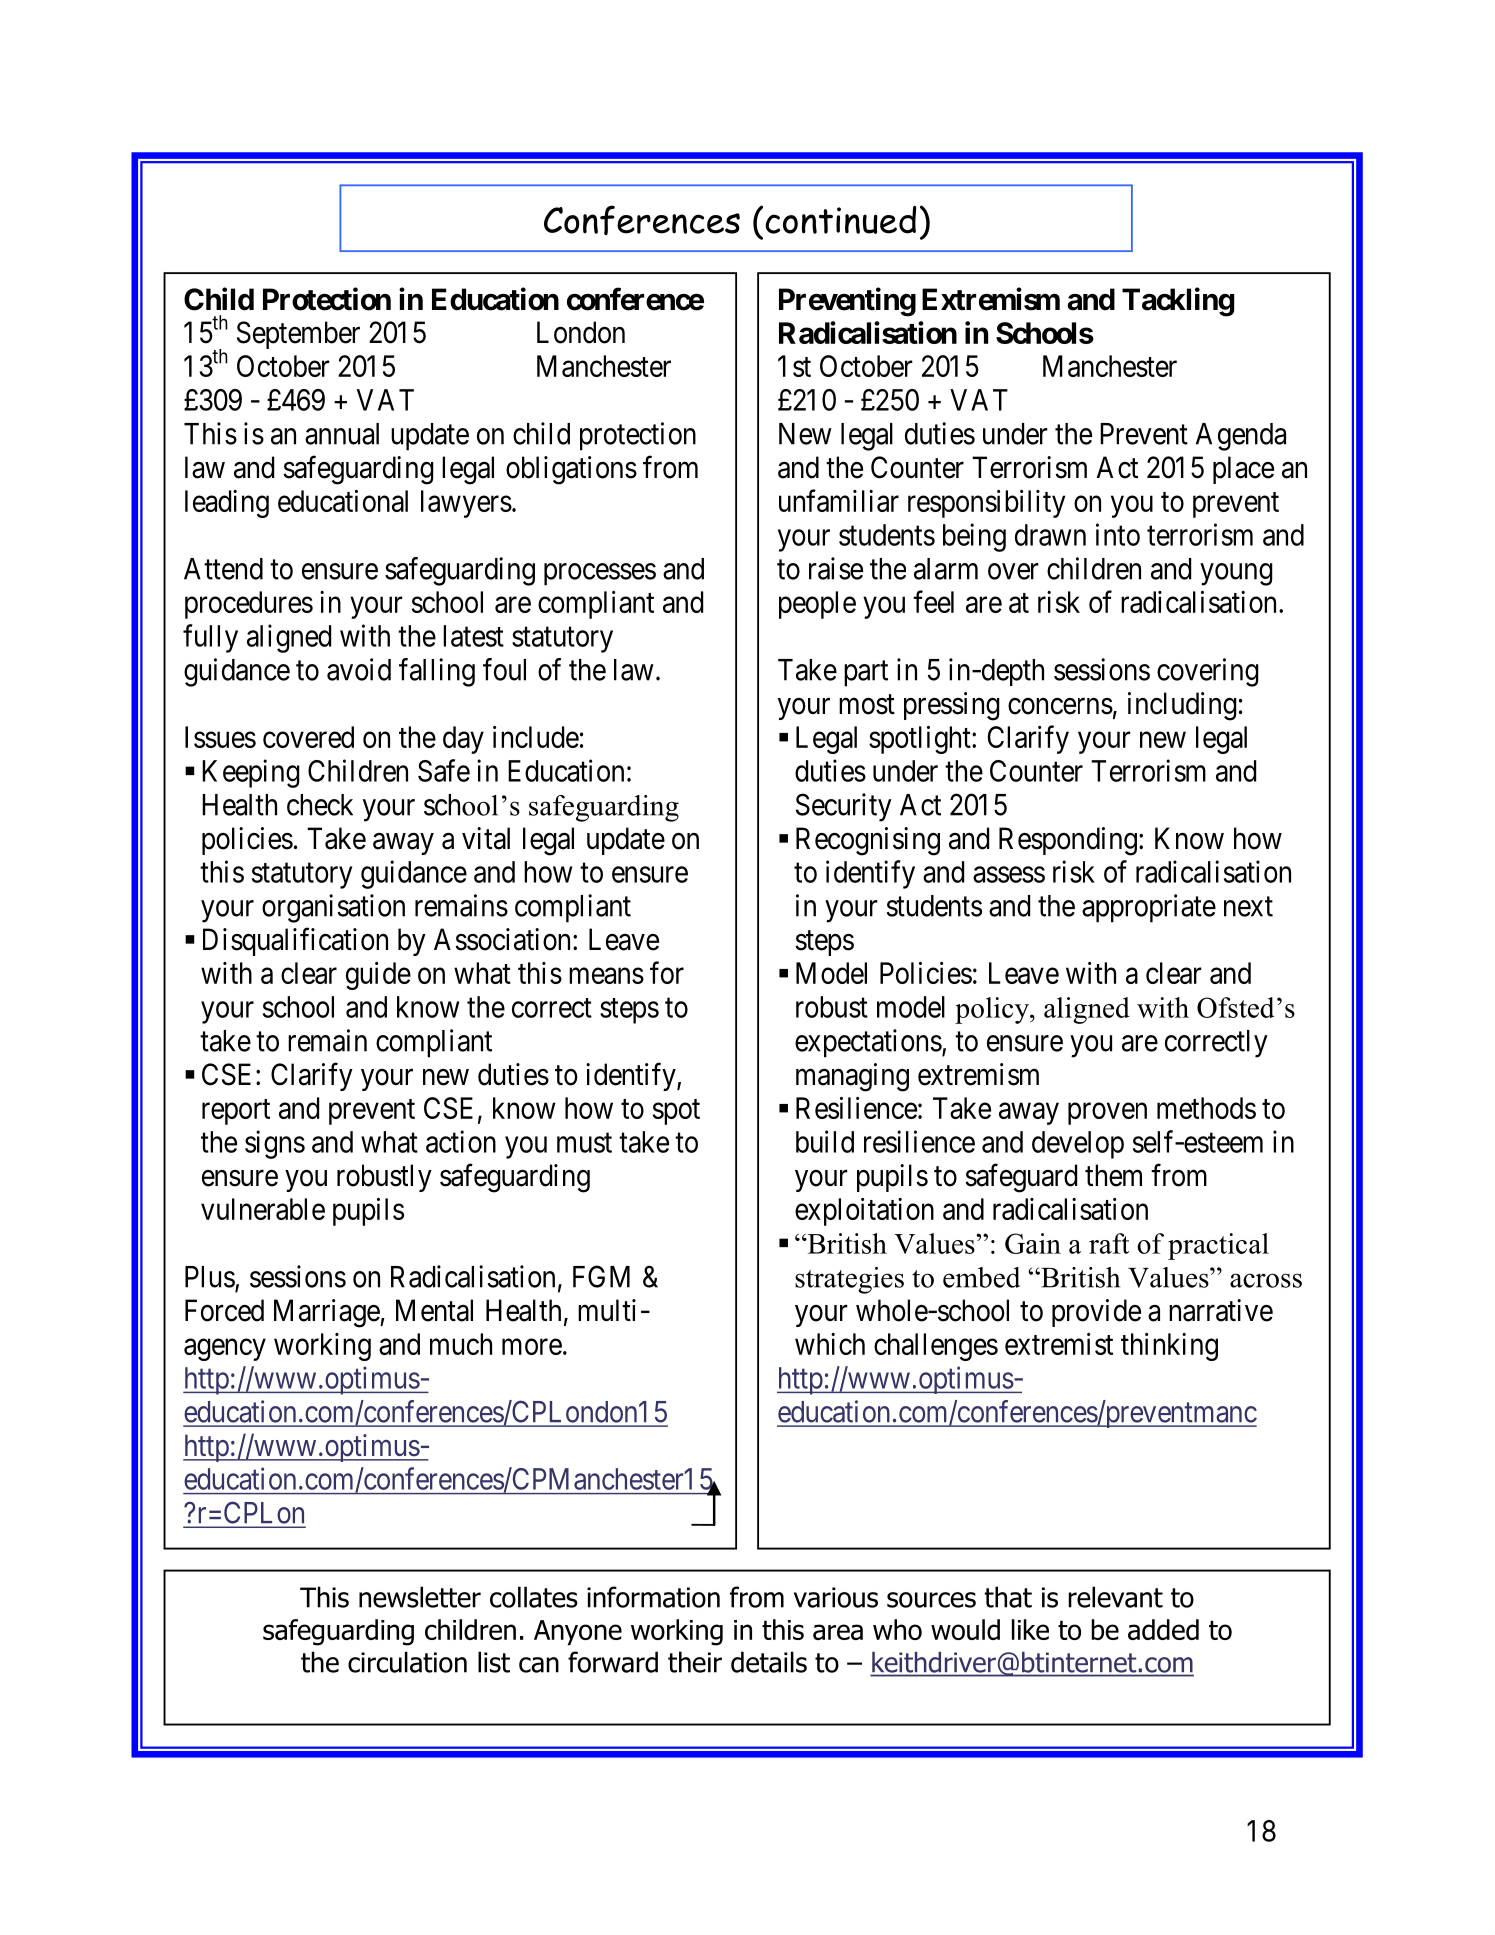 This document has width=1495, height=1935. Describe the element at coordinates (840, 220) in the document. I see `continued` at that location.
